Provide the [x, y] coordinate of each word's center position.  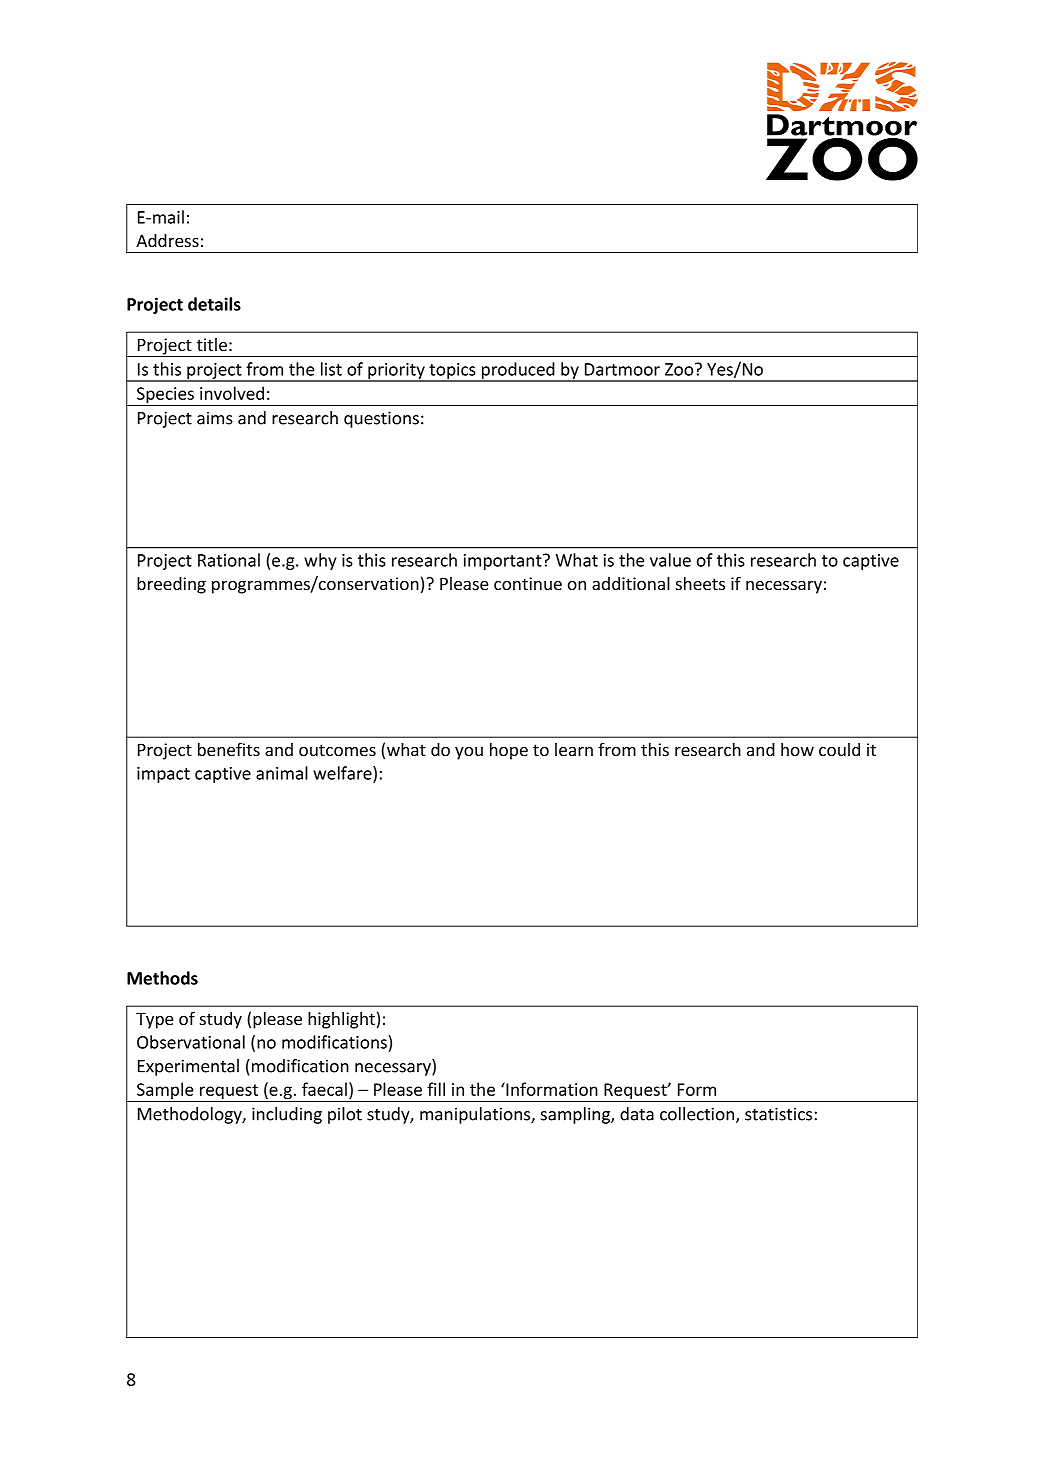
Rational [229, 560]
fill [436, 1089]
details [214, 304]
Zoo [680, 369]
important [504, 562]
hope [509, 751]
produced [518, 371]
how [797, 749]
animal [282, 773]
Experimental [188, 1067]
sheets [700, 583]
